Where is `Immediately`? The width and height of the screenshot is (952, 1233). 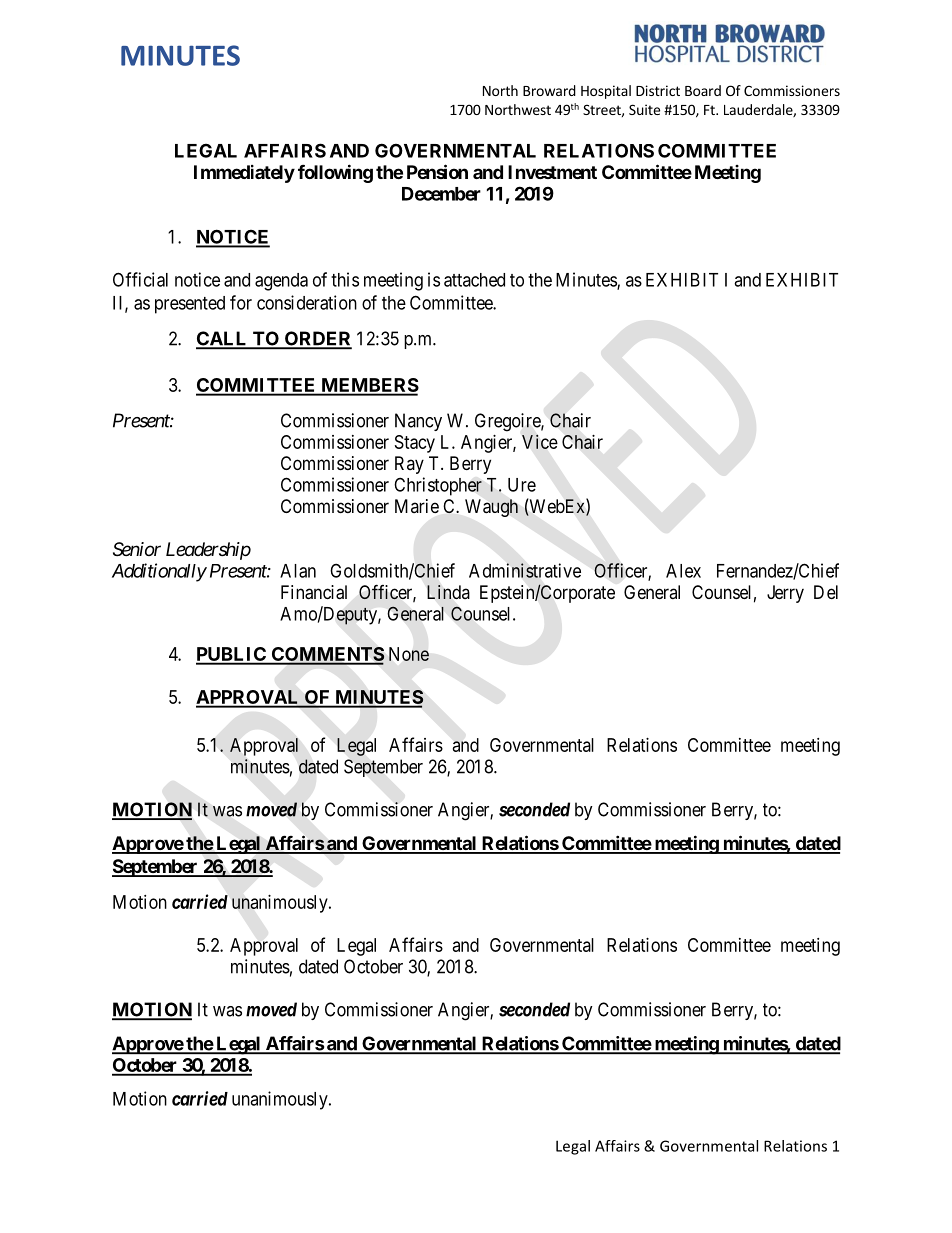
Immediately is located at coordinates (244, 174).
